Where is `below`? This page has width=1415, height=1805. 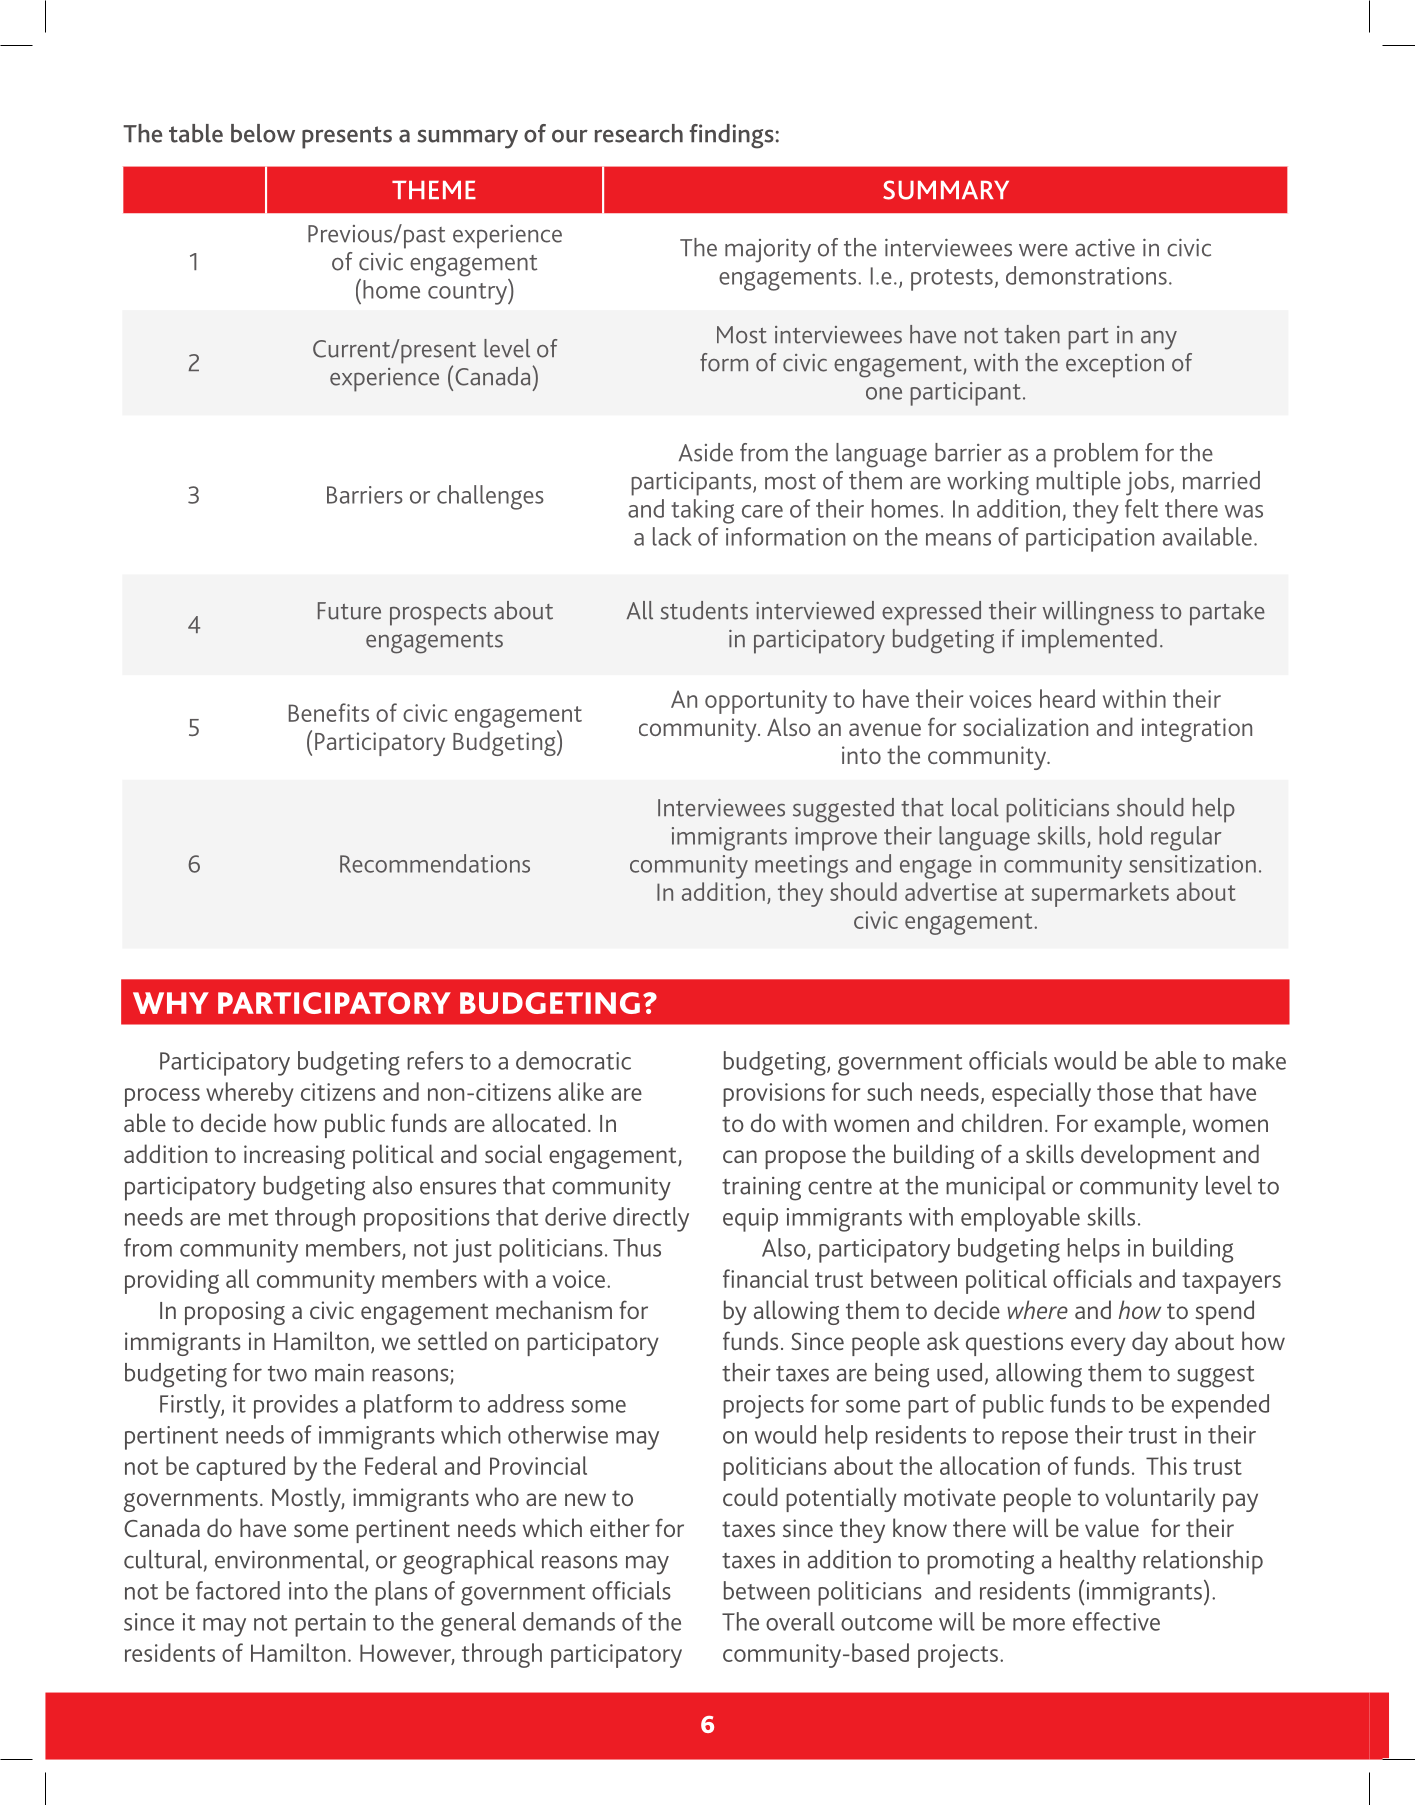
below is located at coordinates (263, 133).
